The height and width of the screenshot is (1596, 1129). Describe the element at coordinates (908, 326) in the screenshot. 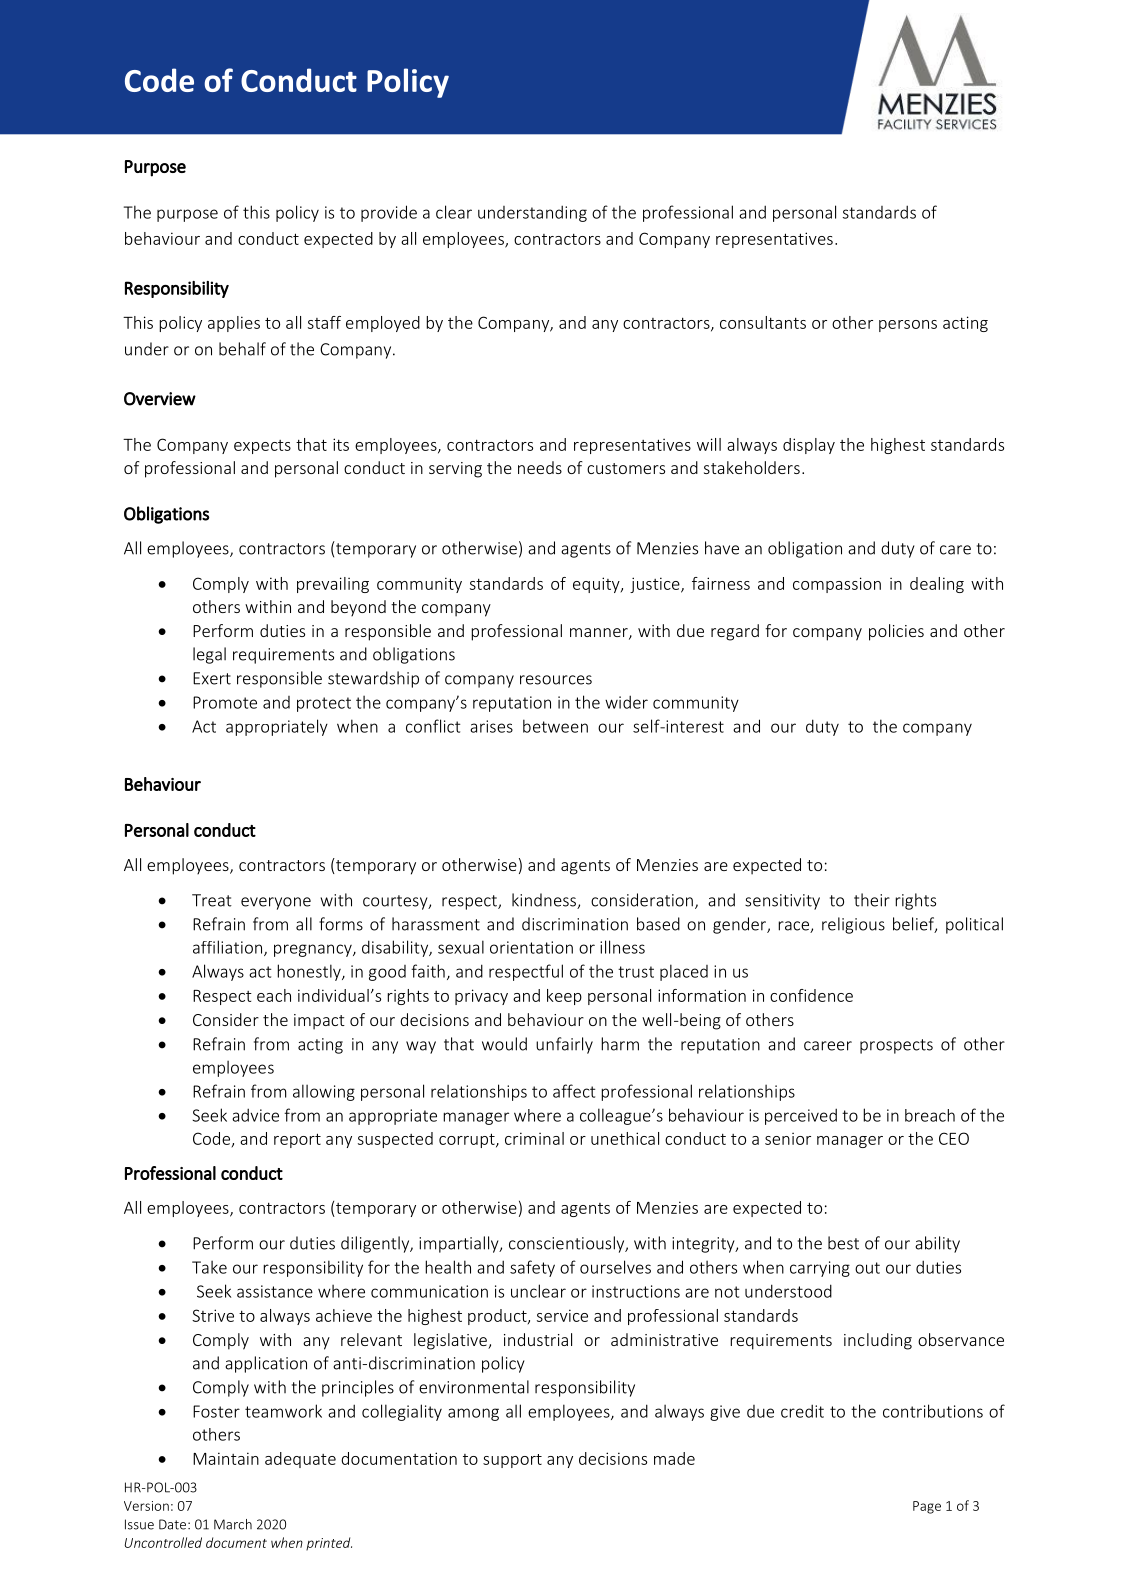

I see `persons` at that location.
